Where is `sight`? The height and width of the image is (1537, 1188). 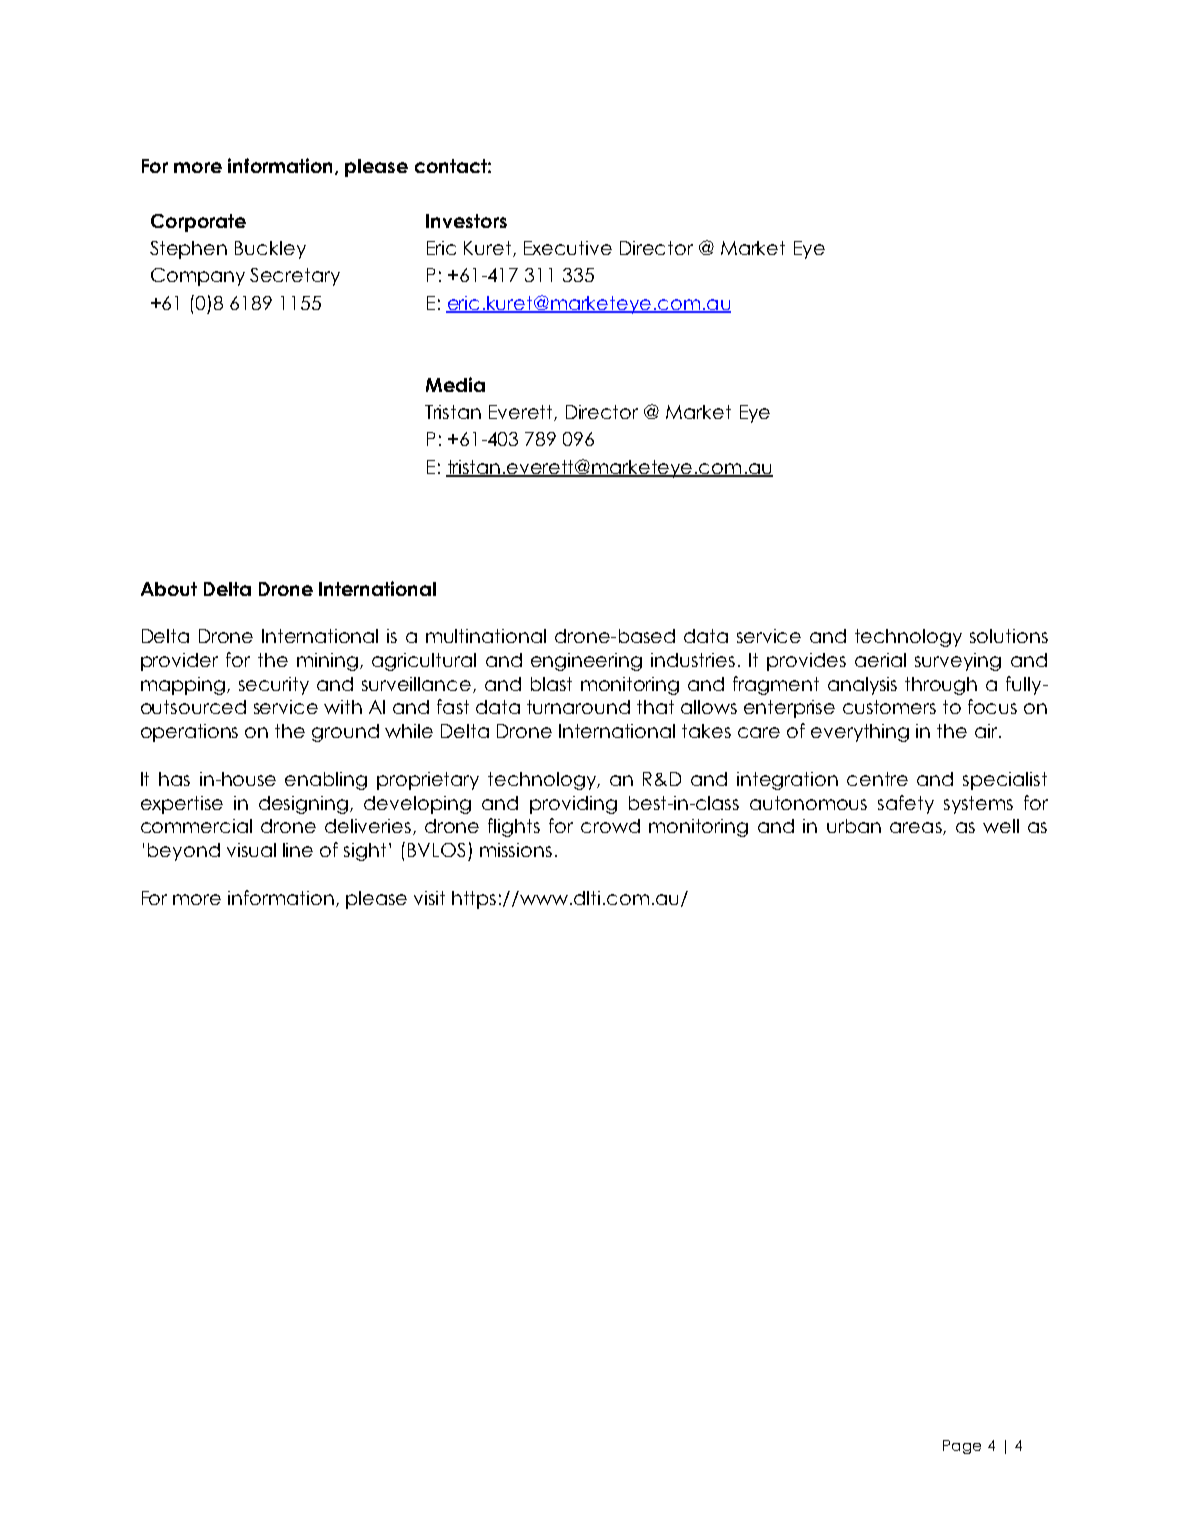
sight is located at coordinates (365, 852).
